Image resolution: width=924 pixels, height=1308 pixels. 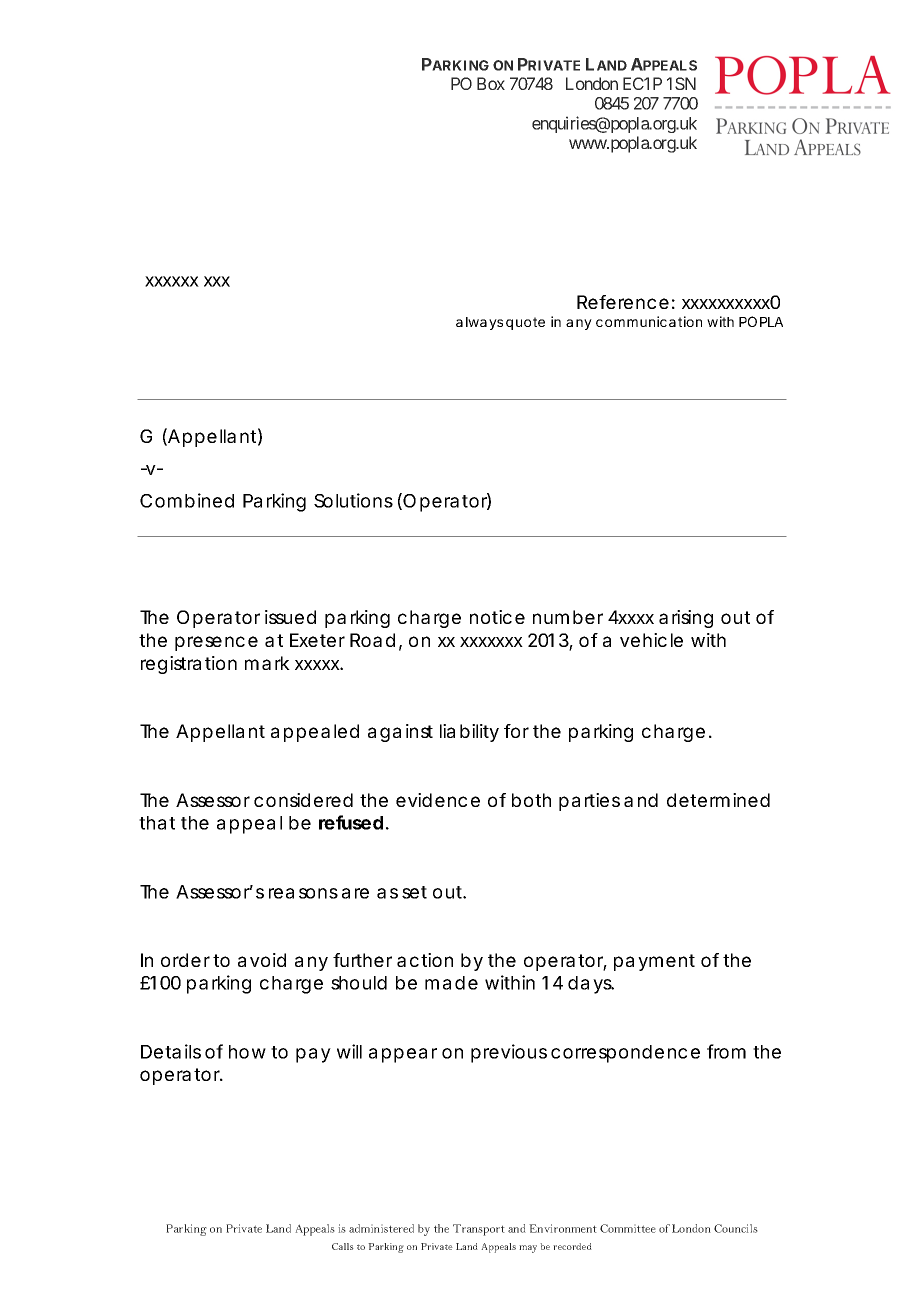 What do you see at coordinates (353, 500) in the screenshot?
I see `Solutions` at bounding box center [353, 500].
